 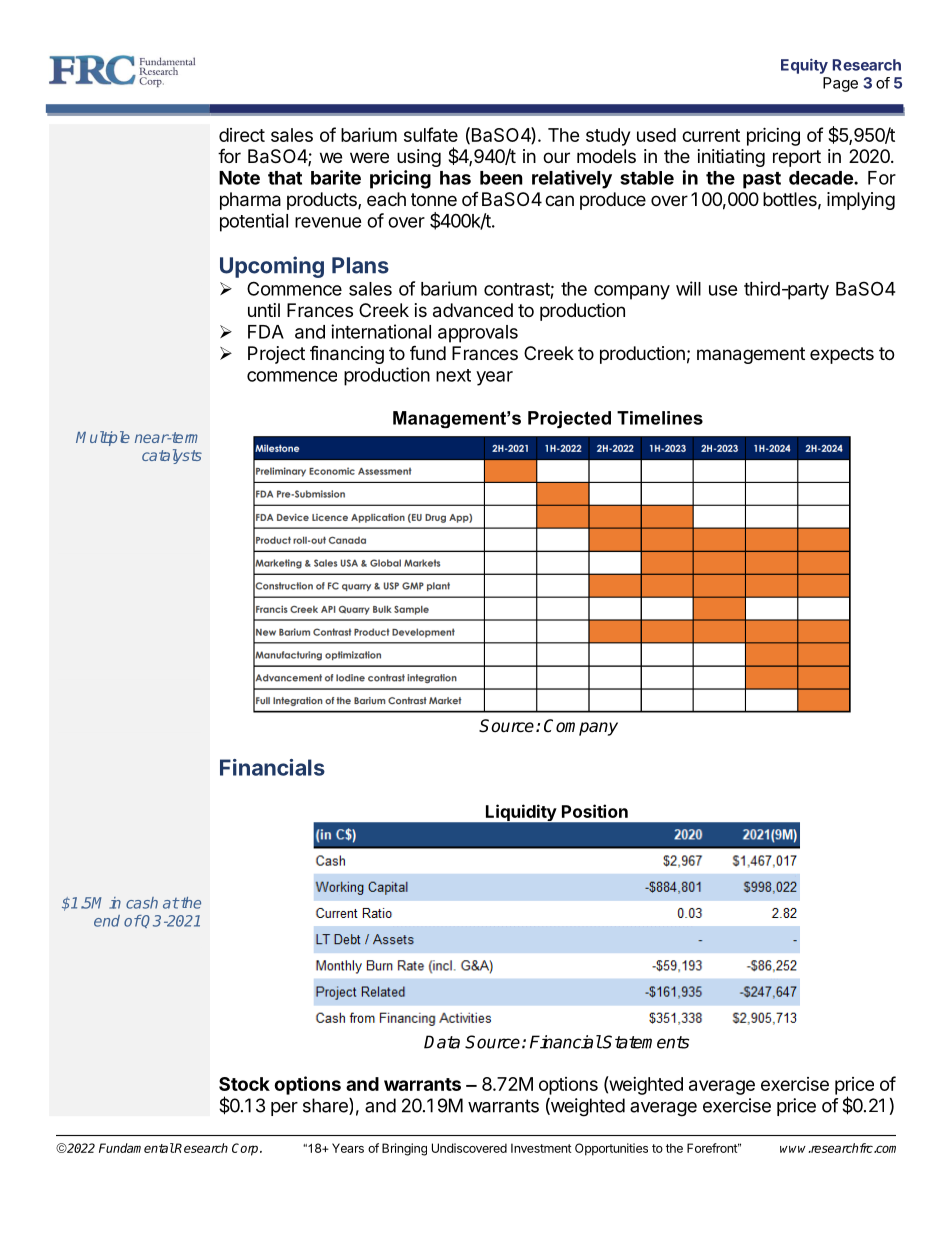 What do you see at coordinates (172, 456) in the screenshot?
I see `catalysts` at bounding box center [172, 456].
